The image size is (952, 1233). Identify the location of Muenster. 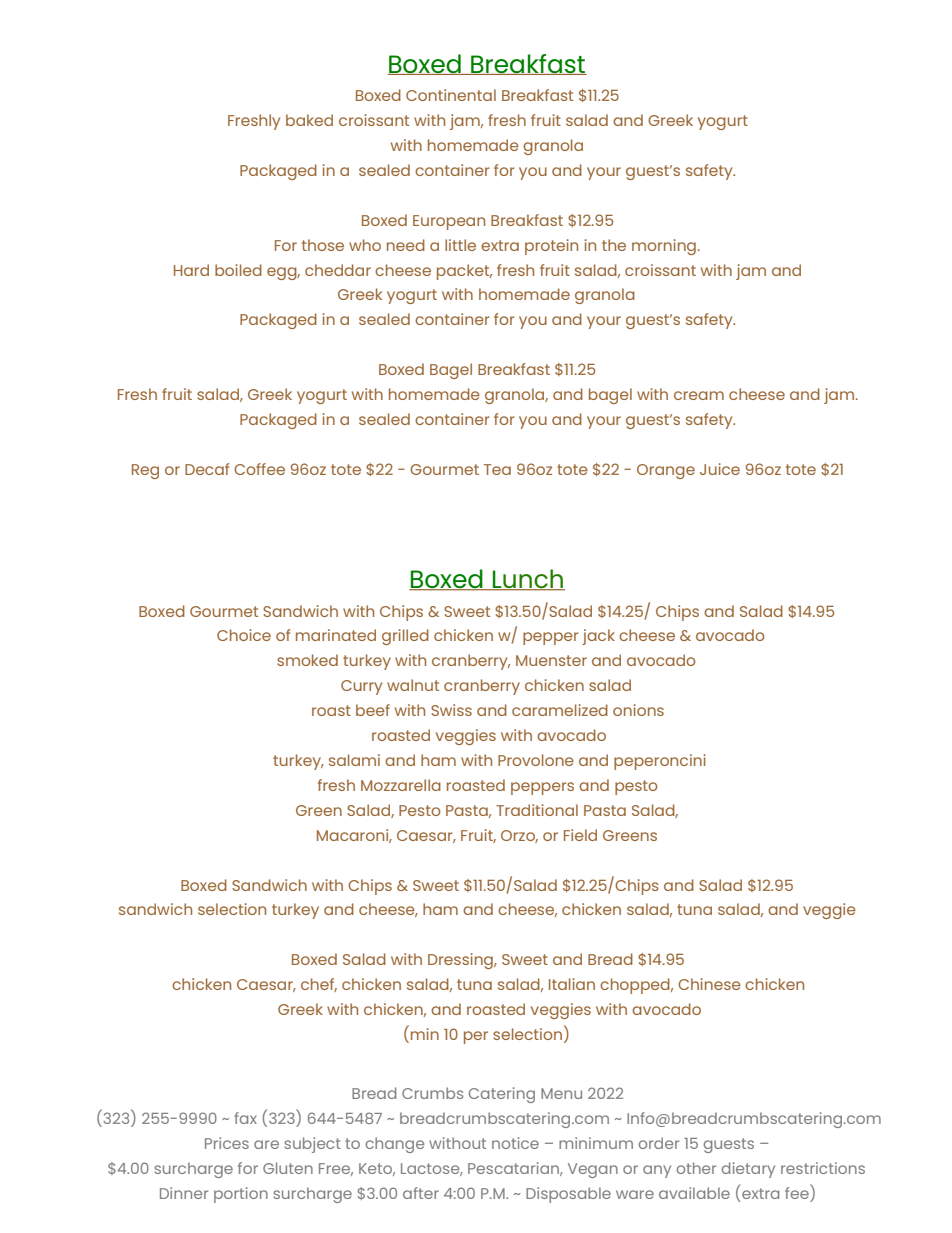
(551, 660).
